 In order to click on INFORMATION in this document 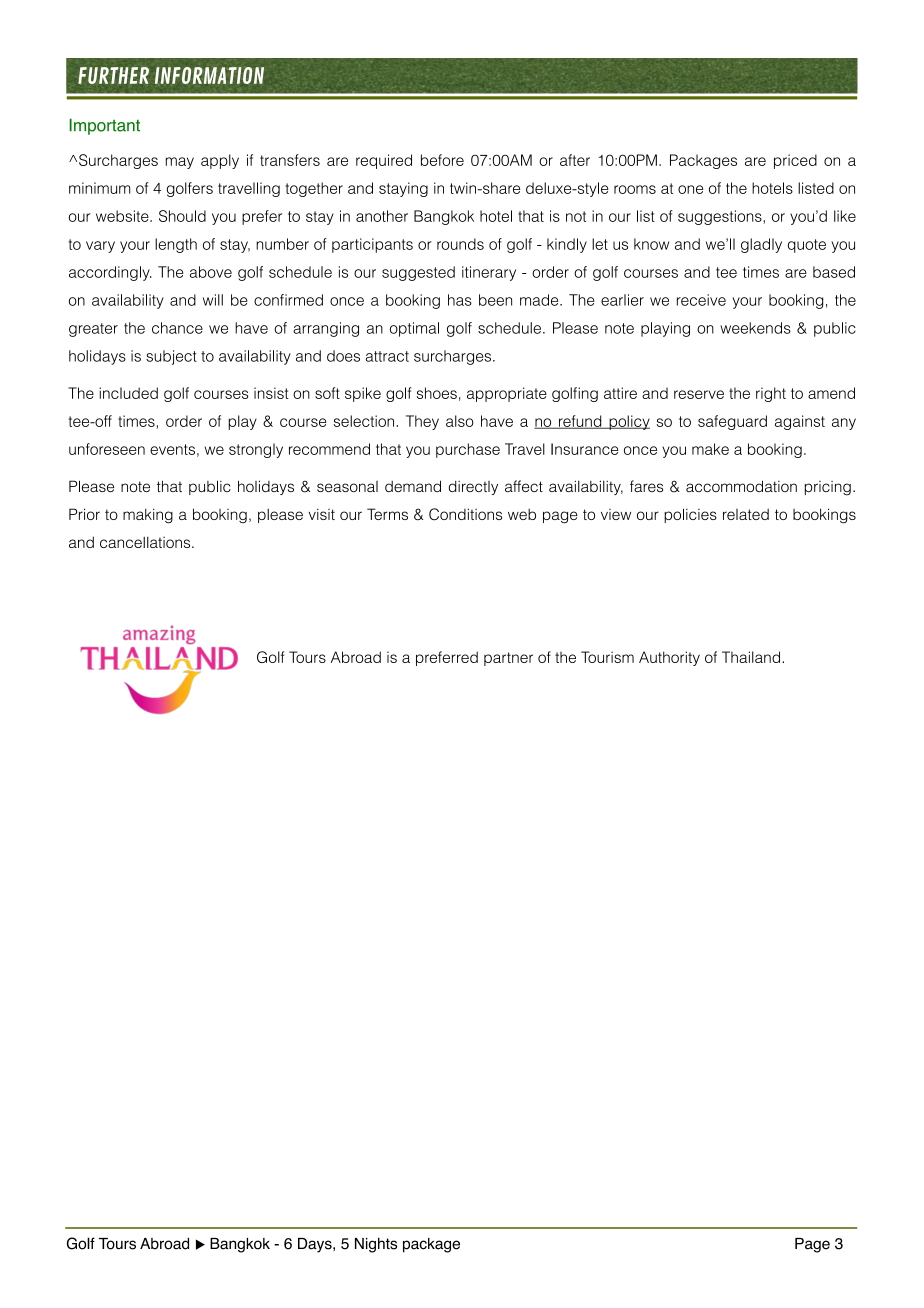, I will do `click(209, 75)`.
